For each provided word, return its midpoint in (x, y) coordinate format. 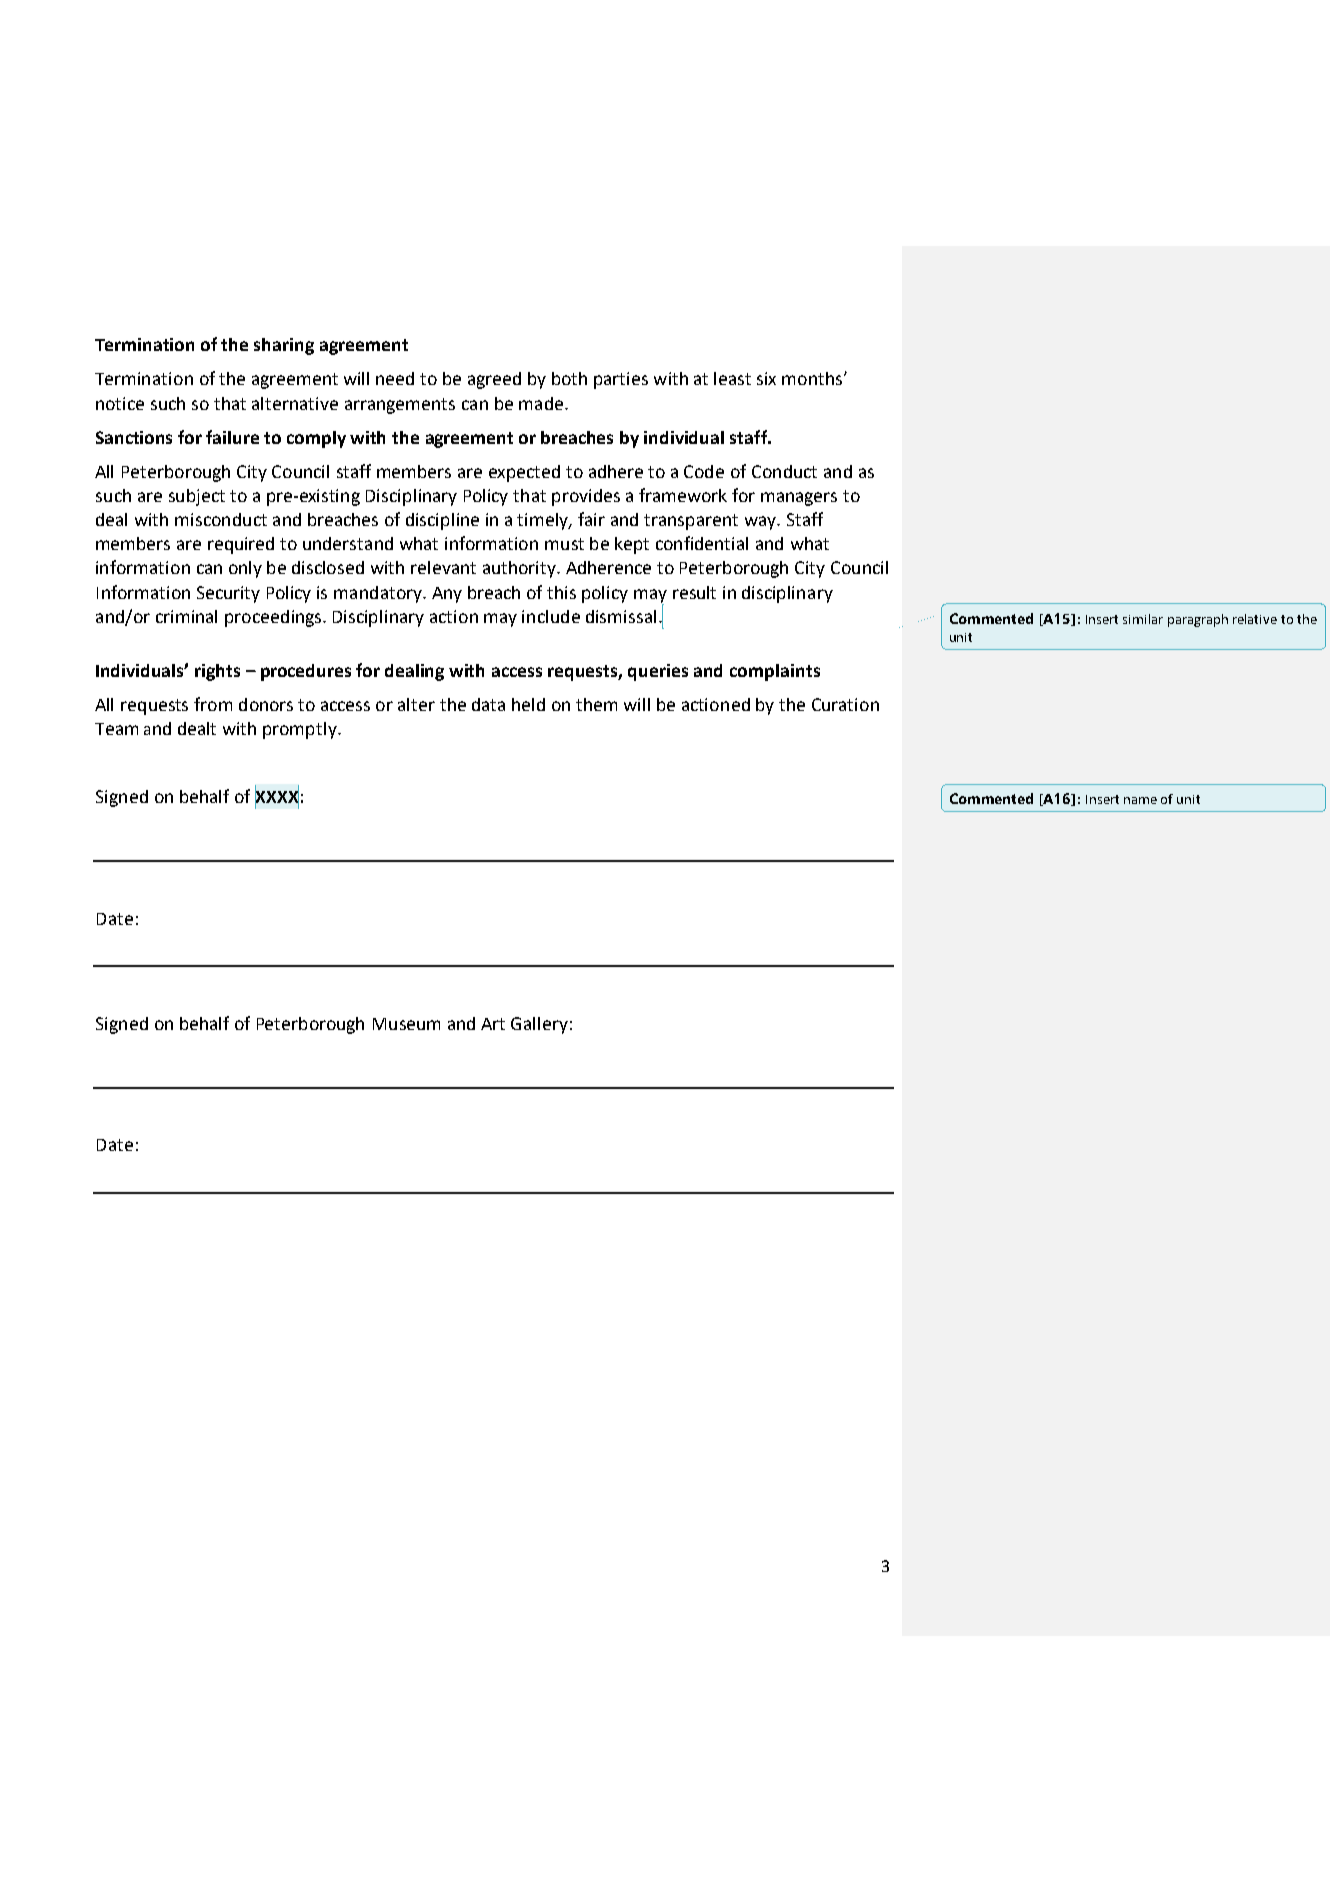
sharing (284, 346)
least (732, 378)
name (1140, 800)
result (694, 592)
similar (1143, 619)
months (813, 378)
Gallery (539, 1025)
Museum (406, 1024)
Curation (845, 704)
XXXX (277, 797)
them (596, 704)
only (245, 569)
